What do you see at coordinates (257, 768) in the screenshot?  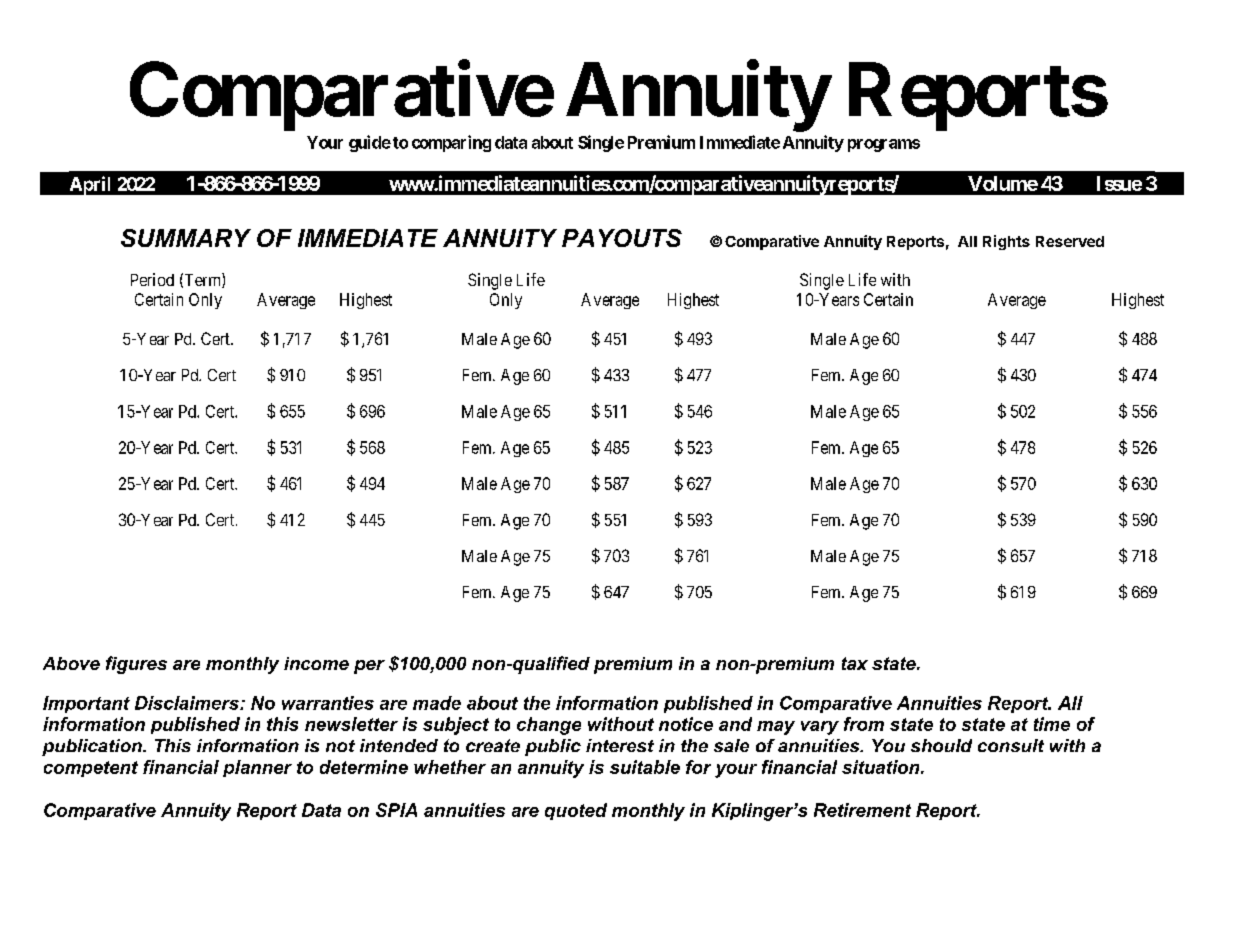 I see `planner` at bounding box center [257, 768].
